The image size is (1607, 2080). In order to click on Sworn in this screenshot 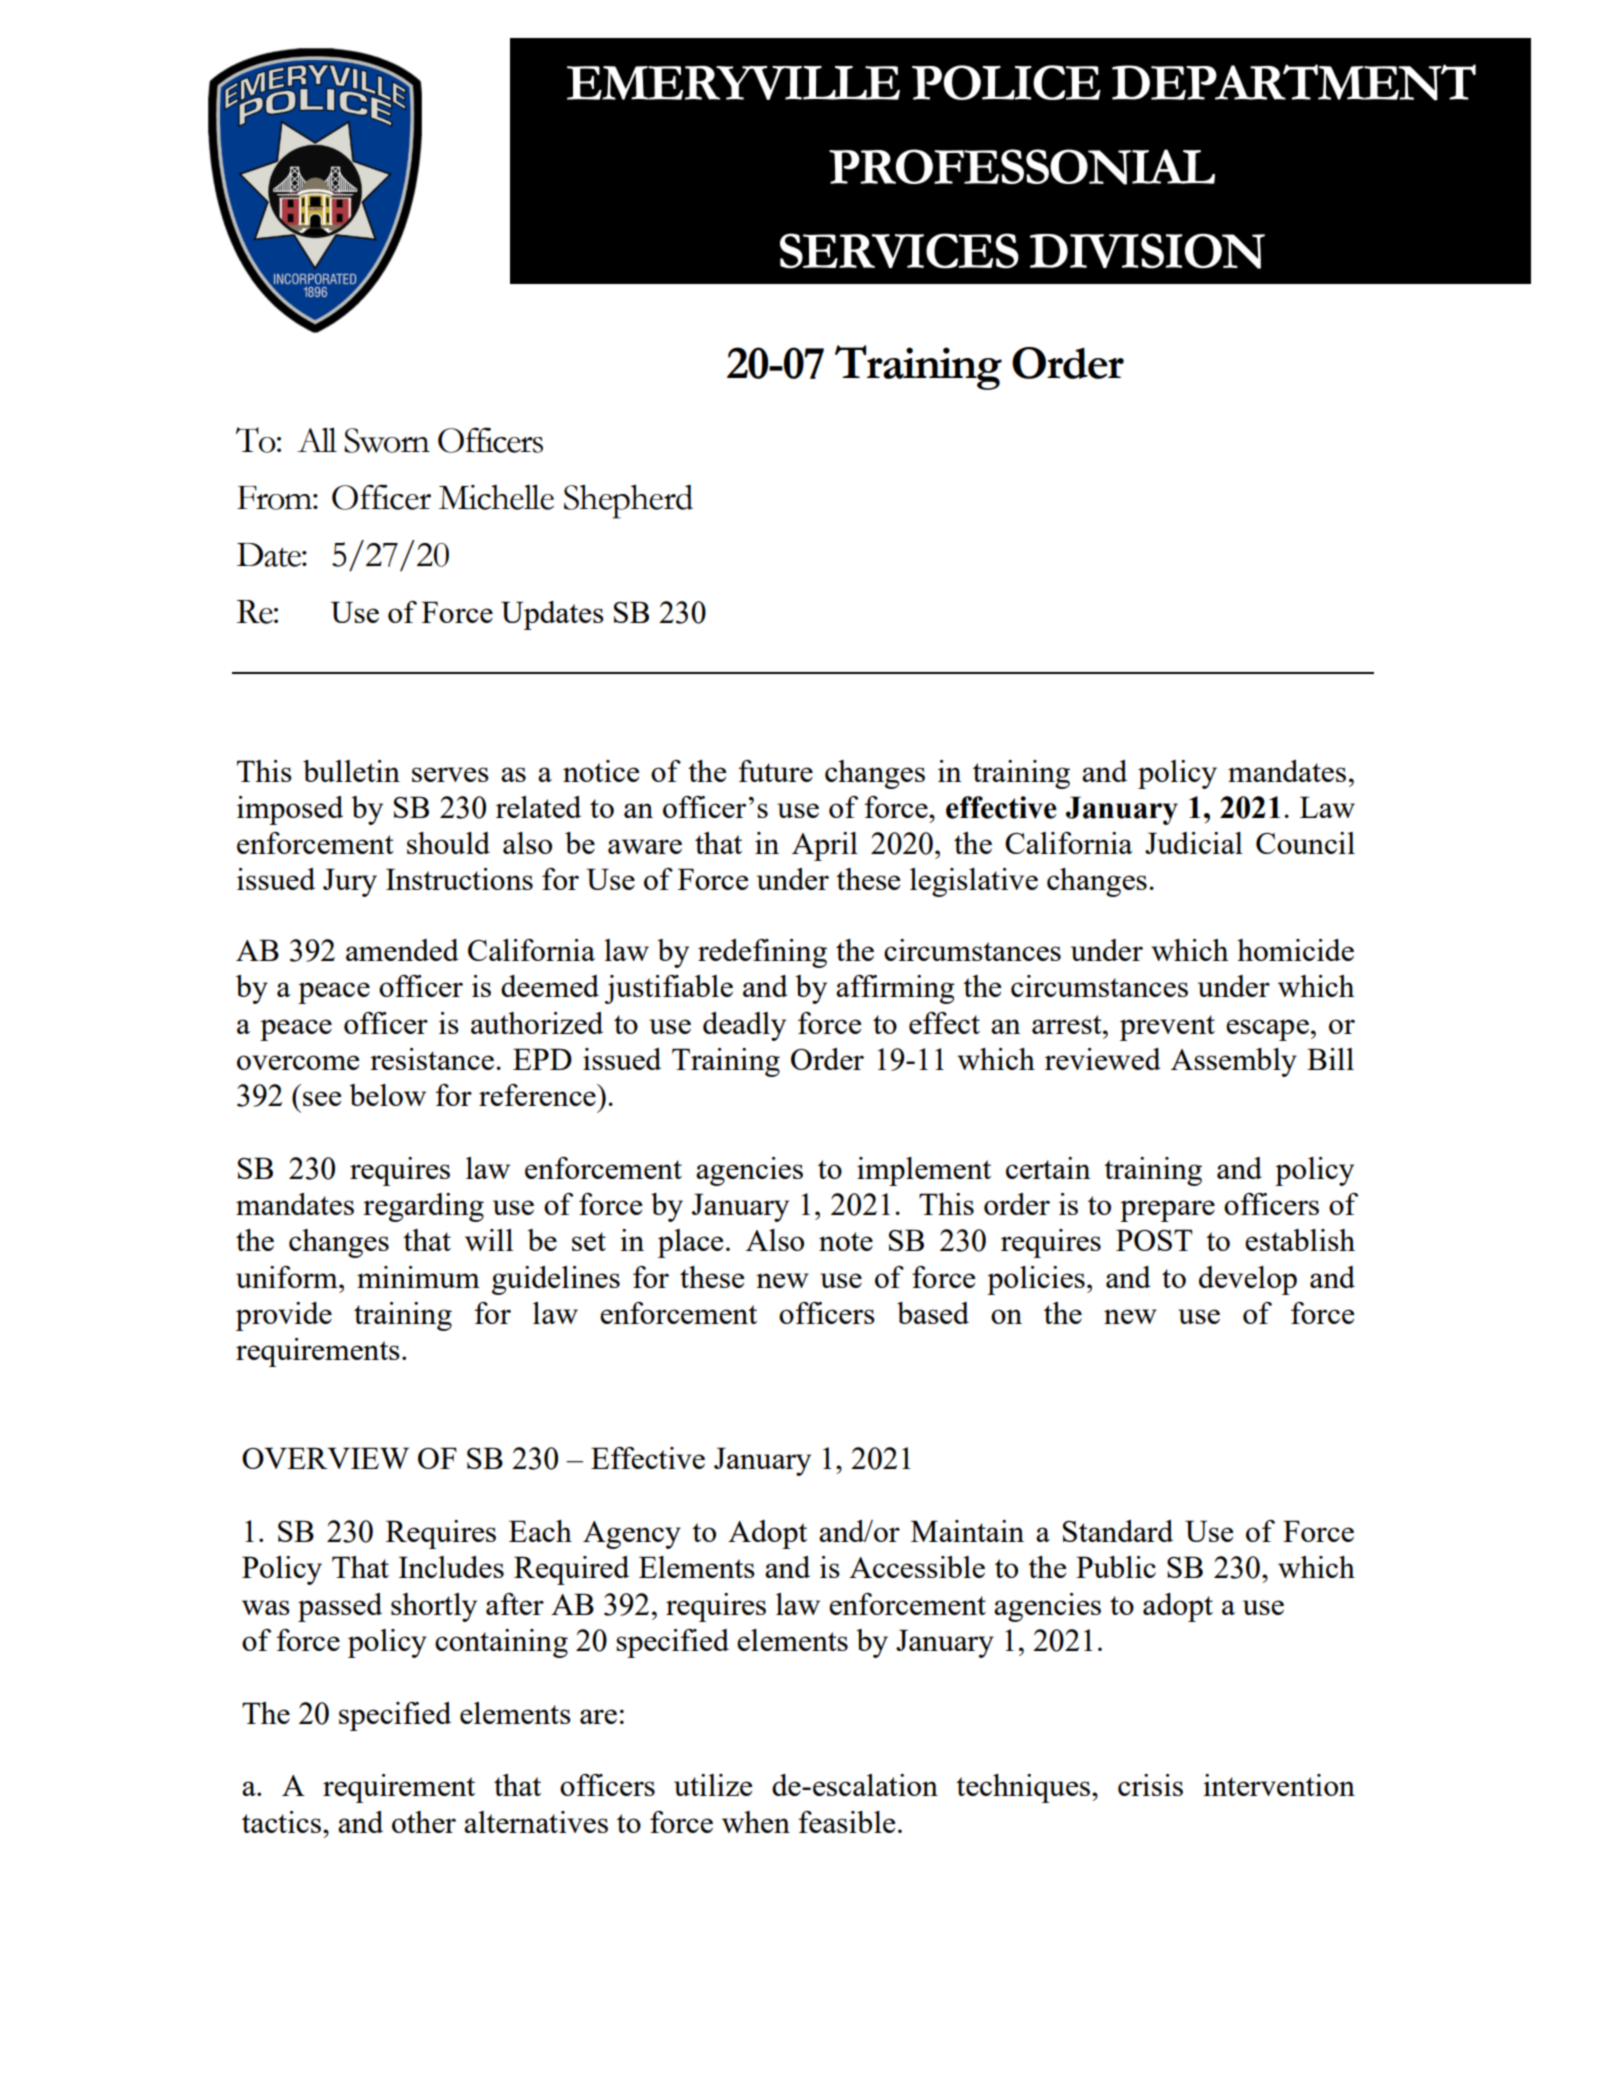, I will do `click(387, 440)`.
